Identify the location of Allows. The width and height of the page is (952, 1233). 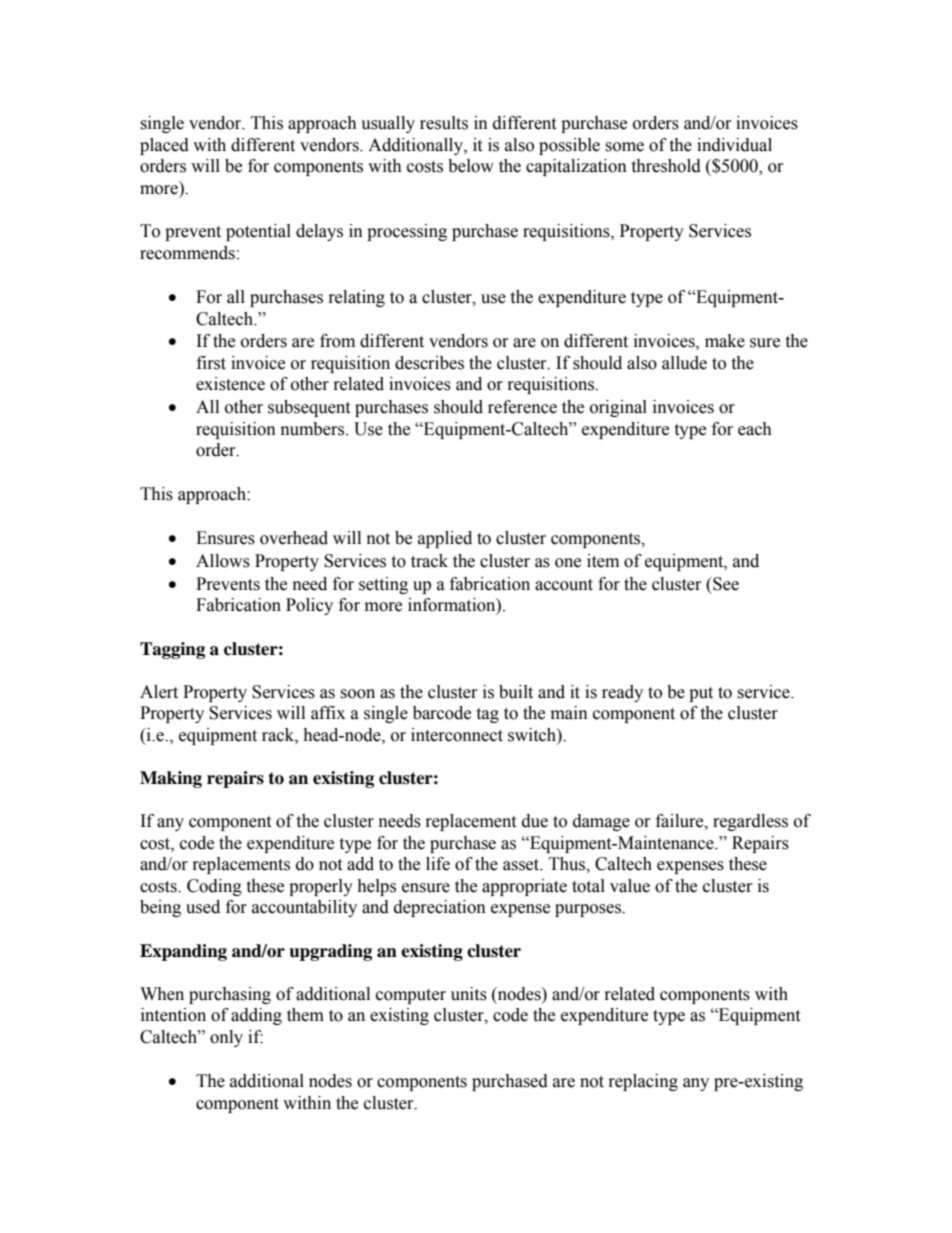
(223, 561).
